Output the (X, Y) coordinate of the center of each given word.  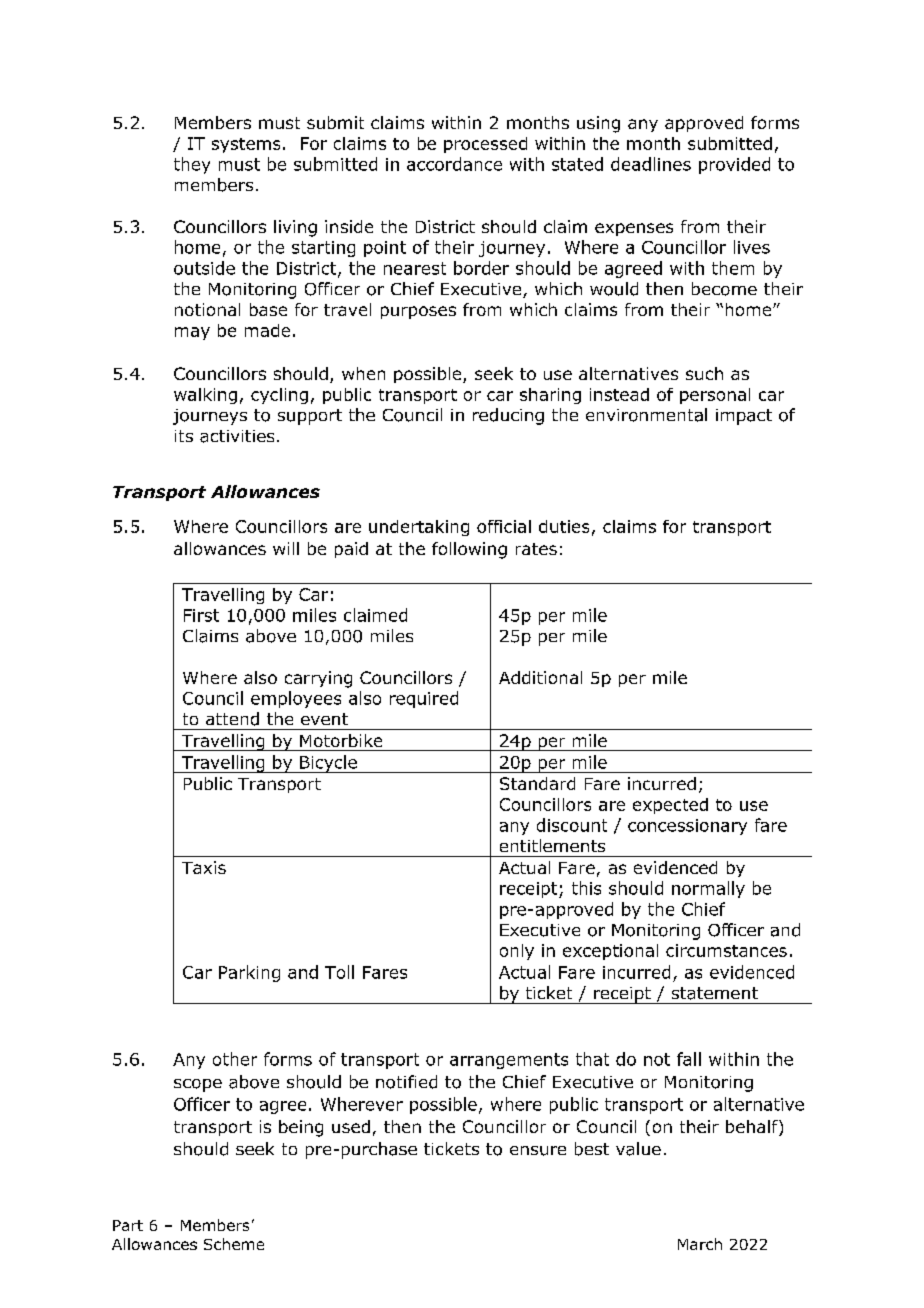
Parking (249, 973)
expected (670, 806)
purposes (418, 312)
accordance (454, 164)
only (517, 952)
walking (205, 396)
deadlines (651, 164)
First (201, 615)
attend (232, 719)
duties (564, 526)
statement (715, 993)
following (469, 550)
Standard (537, 783)
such (704, 373)
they (192, 165)
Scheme (234, 1244)
